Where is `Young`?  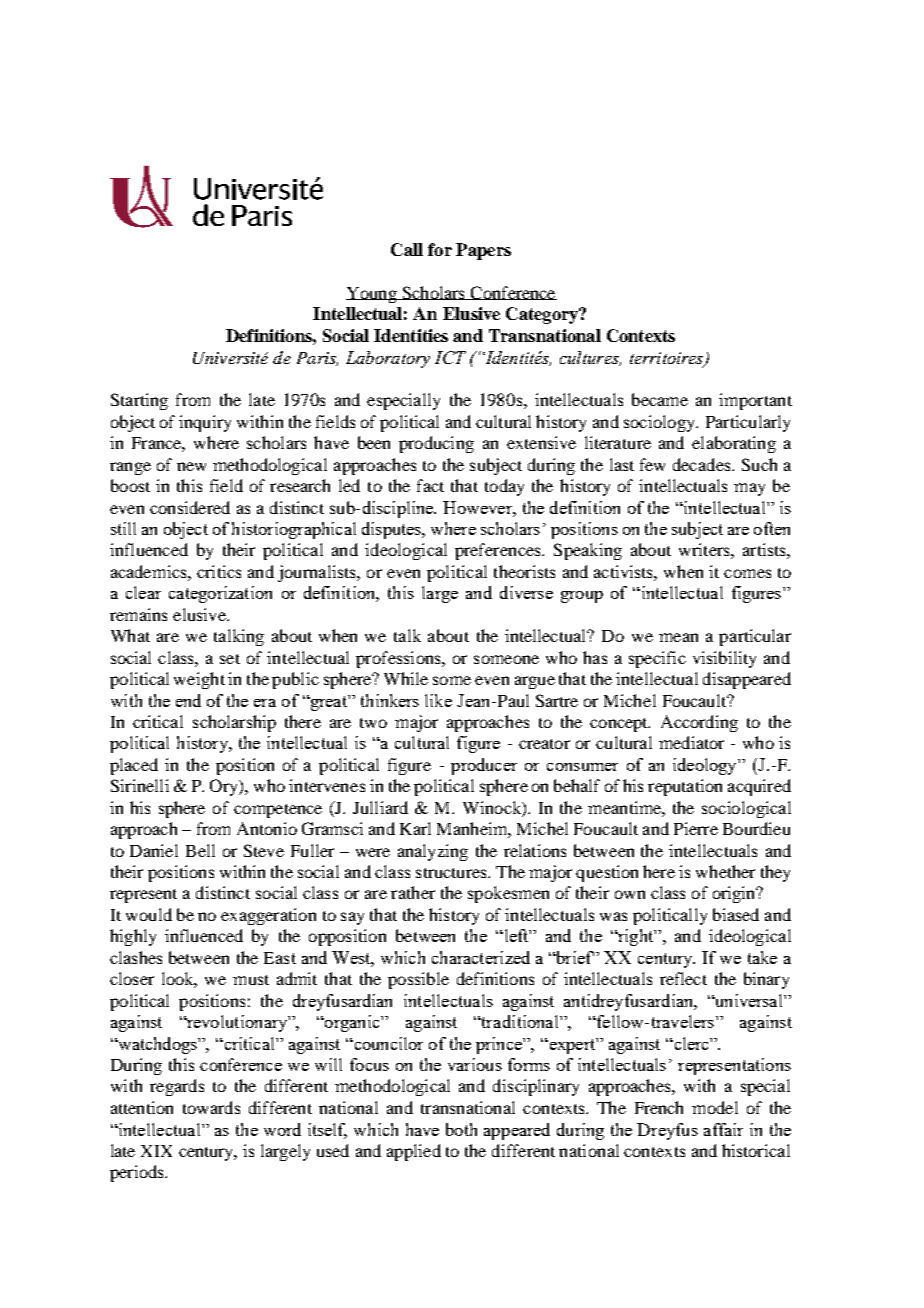 Young is located at coordinates (372, 295).
